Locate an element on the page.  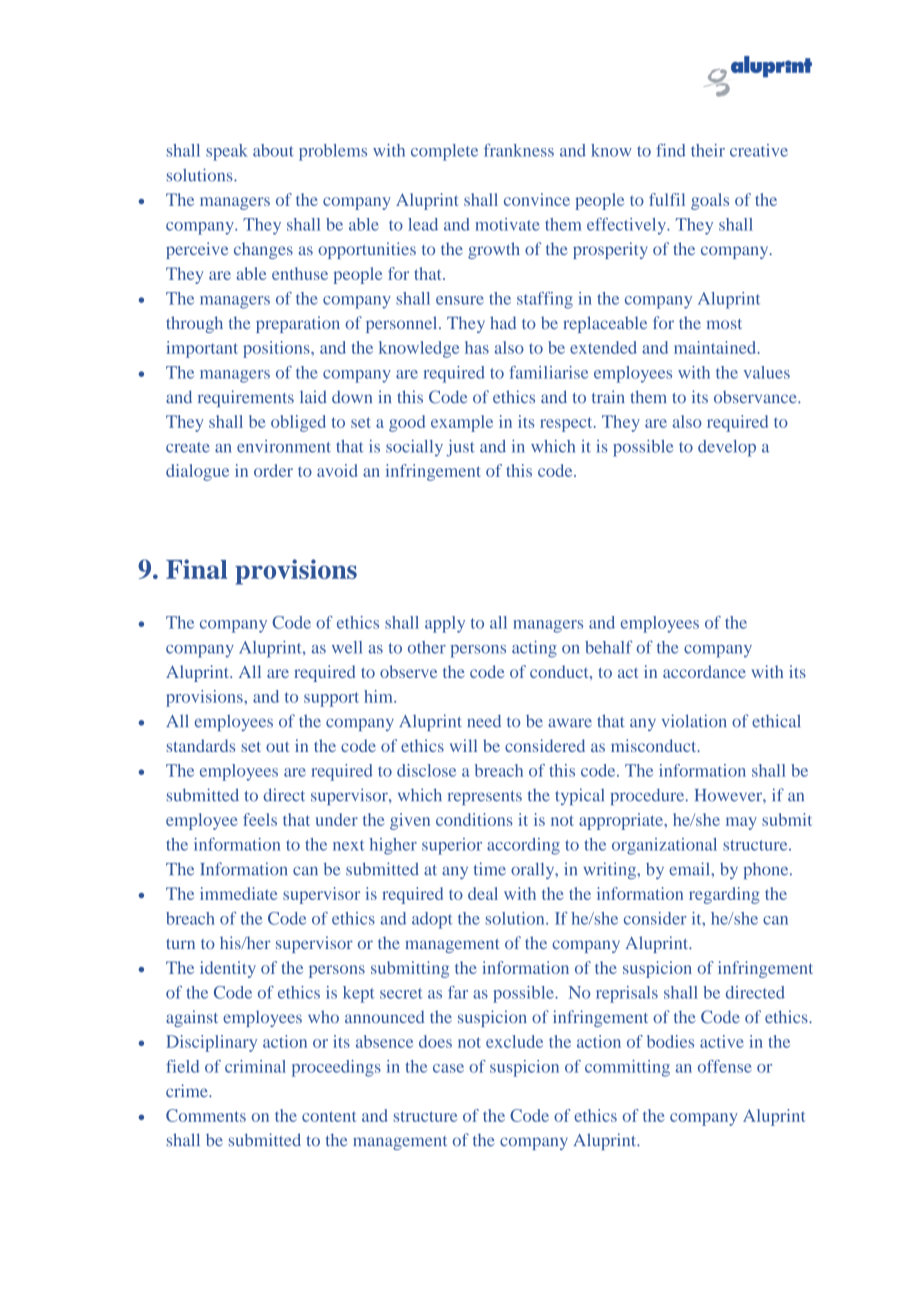
speak is located at coordinates (227, 152).
